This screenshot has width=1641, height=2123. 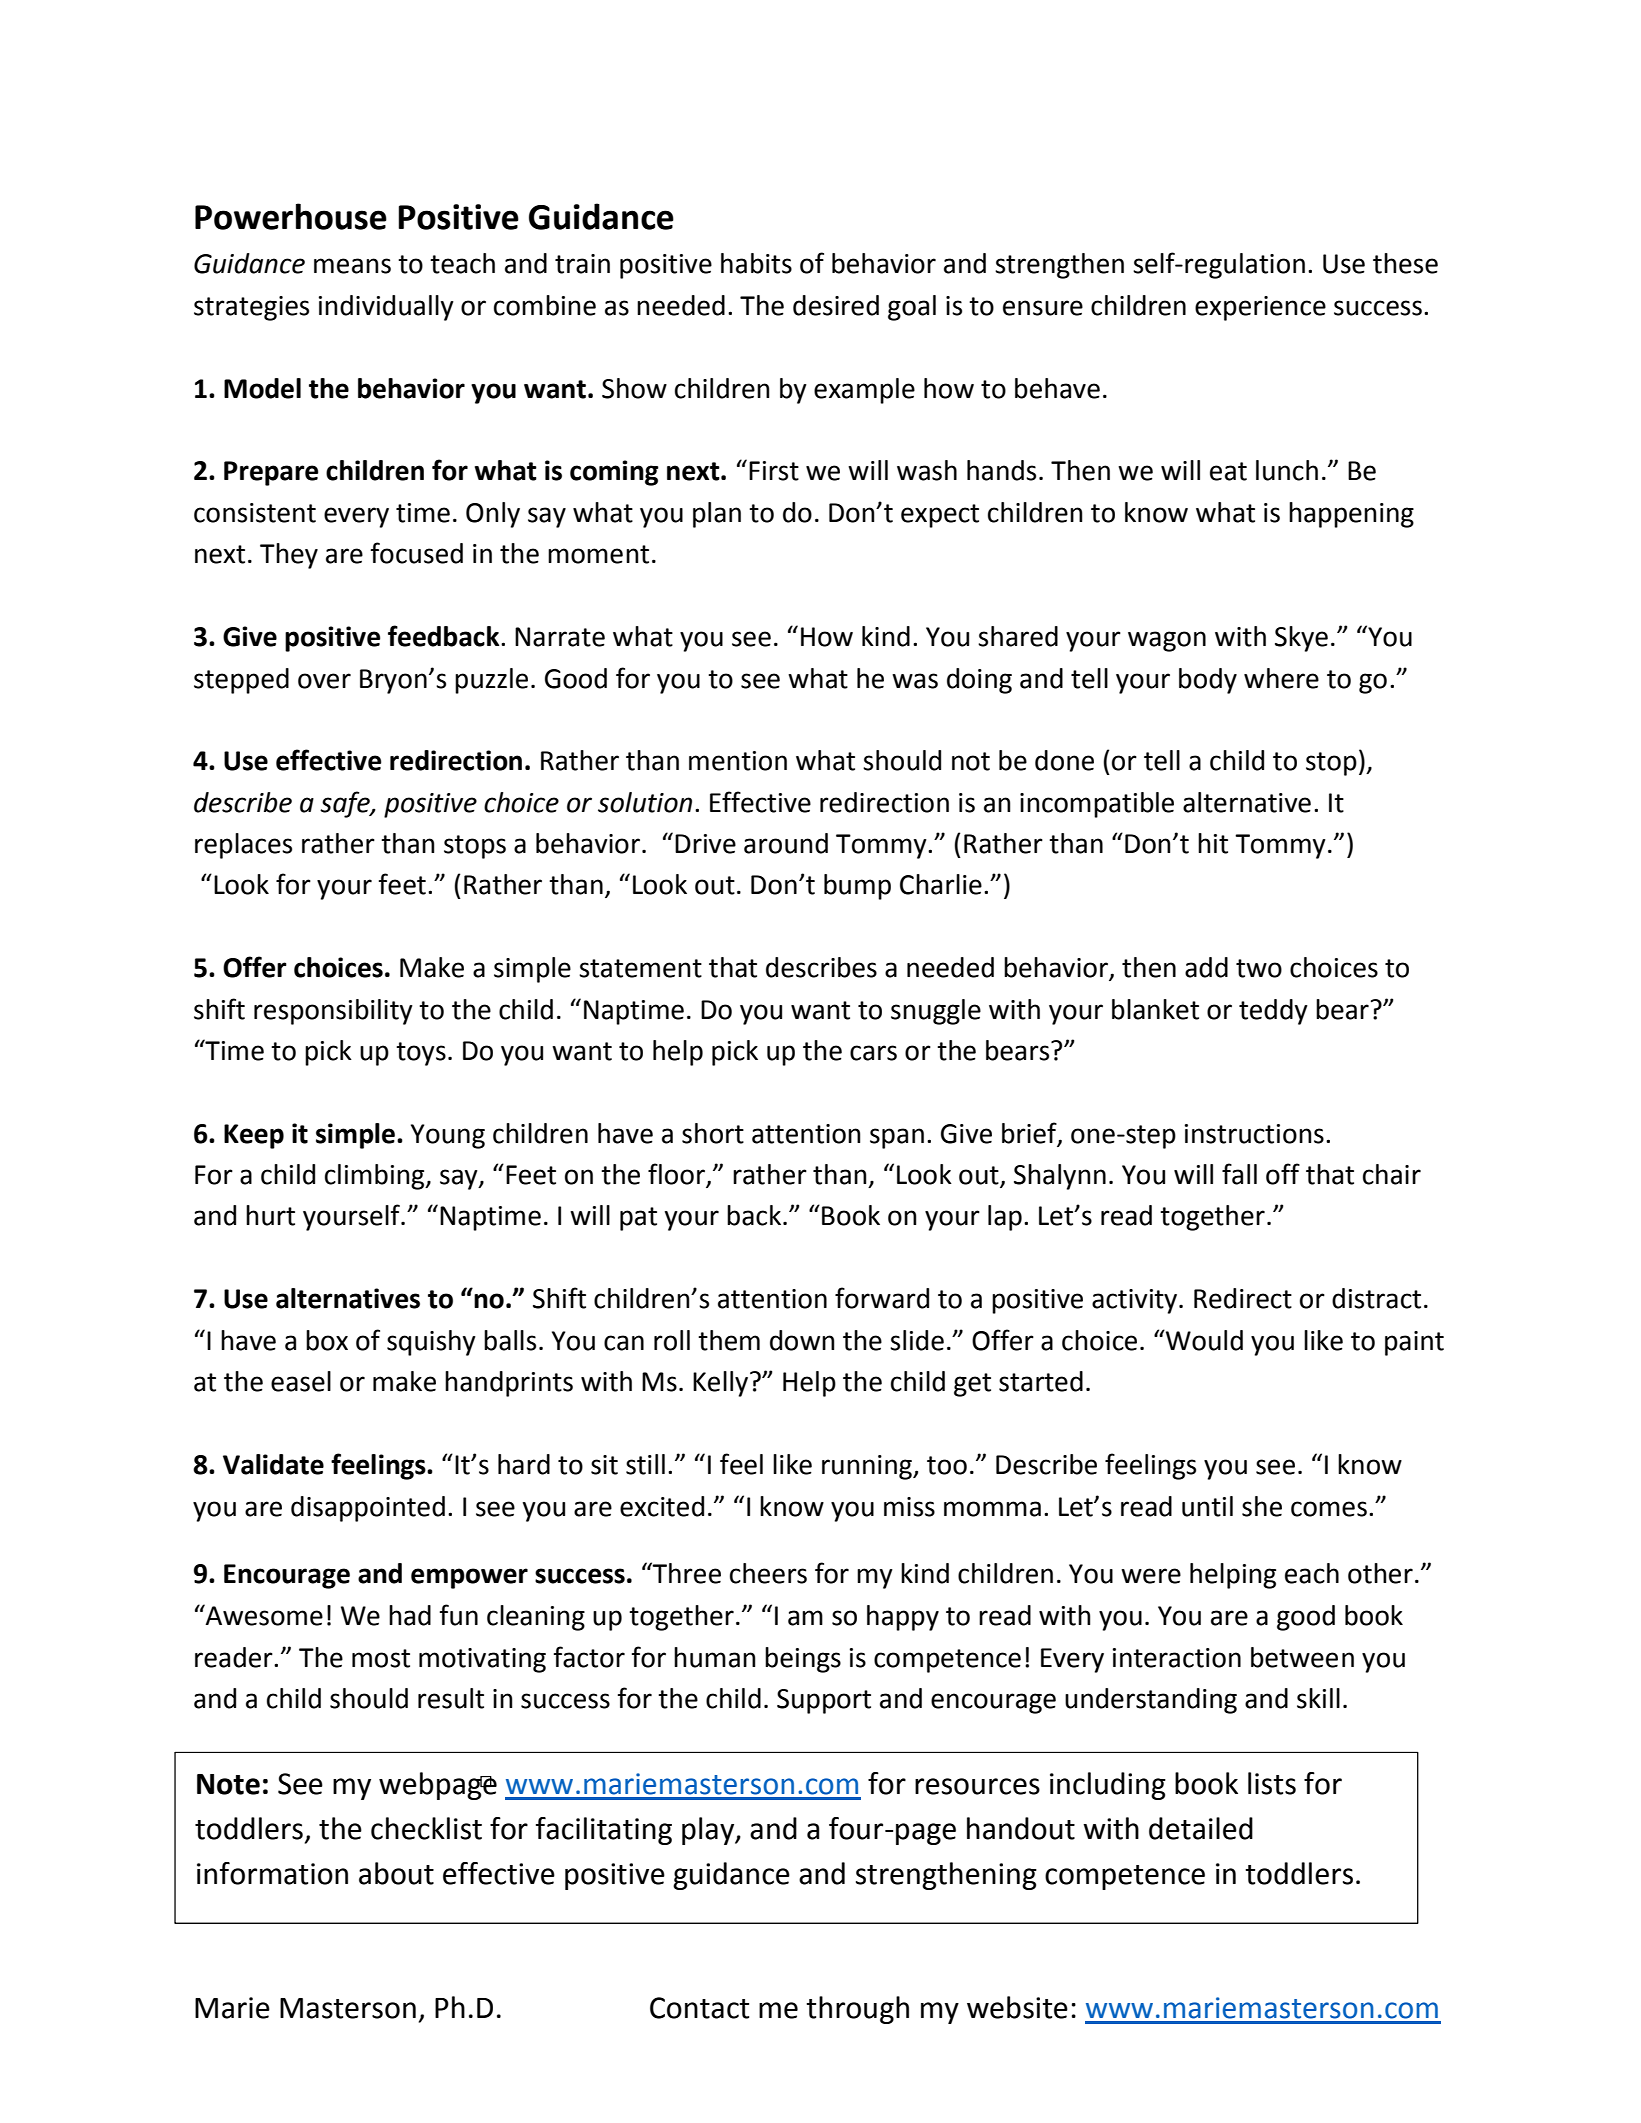 I want to click on mention, so click(x=738, y=761).
